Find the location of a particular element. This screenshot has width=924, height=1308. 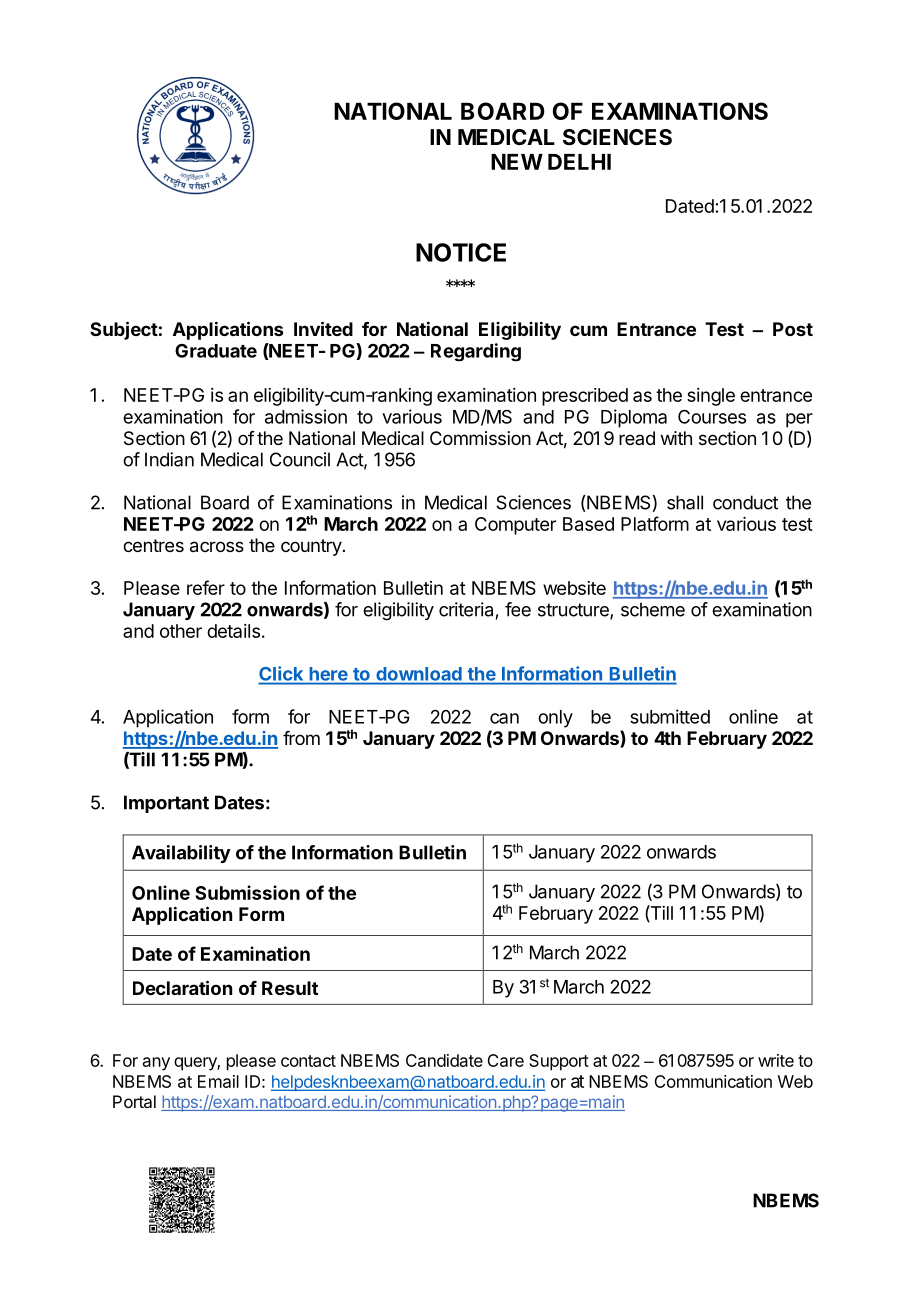

DELHI is located at coordinates (579, 162).
